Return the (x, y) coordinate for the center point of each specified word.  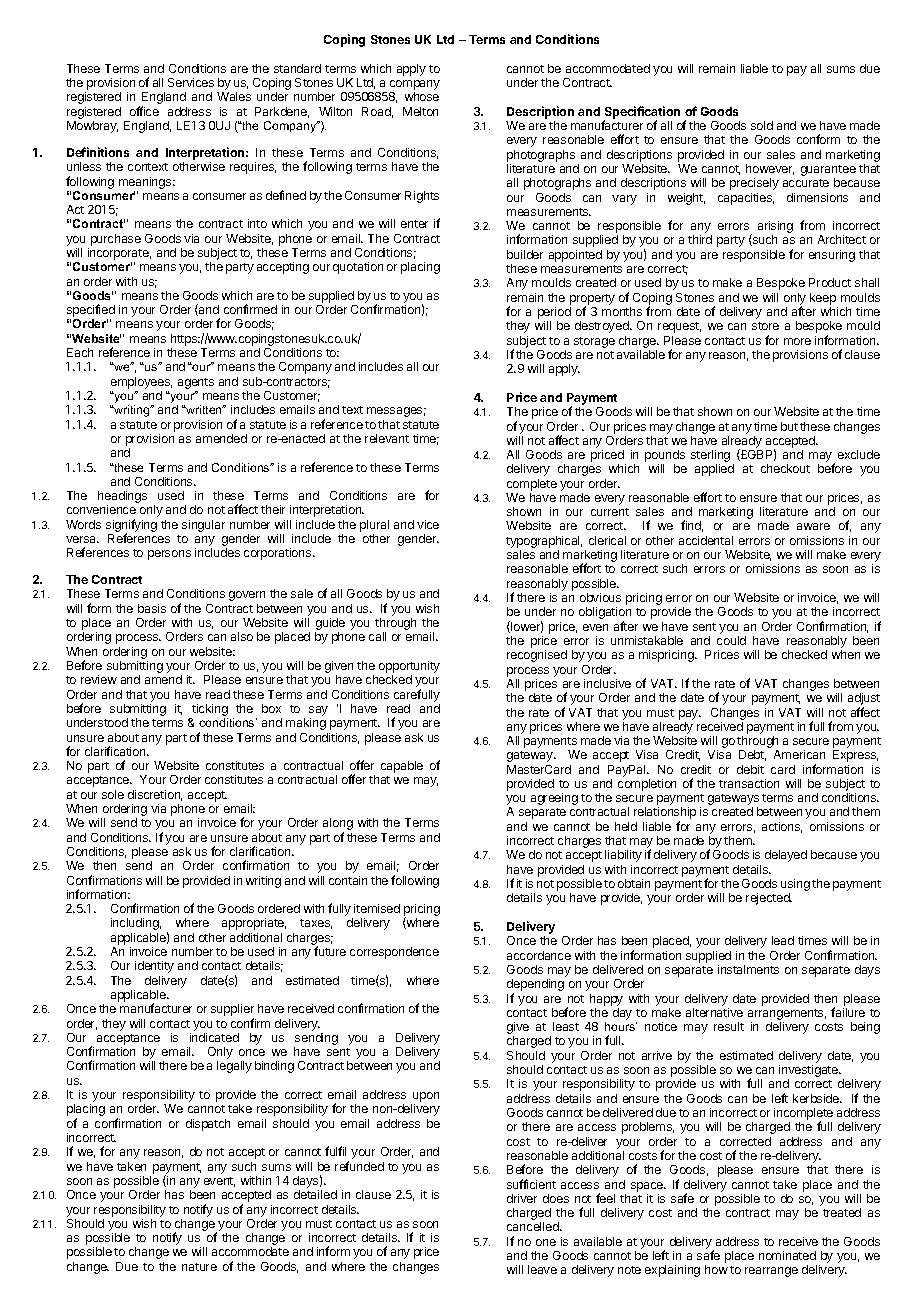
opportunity (409, 668)
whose (422, 96)
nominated (787, 1255)
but (789, 426)
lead (783, 940)
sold (762, 125)
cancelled (534, 1226)
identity (154, 967)
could (731, 640)
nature (199, 1267)
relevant (387, 438)
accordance (539, 955)
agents (196, 383)
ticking (209, 711)
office (144, 111)
